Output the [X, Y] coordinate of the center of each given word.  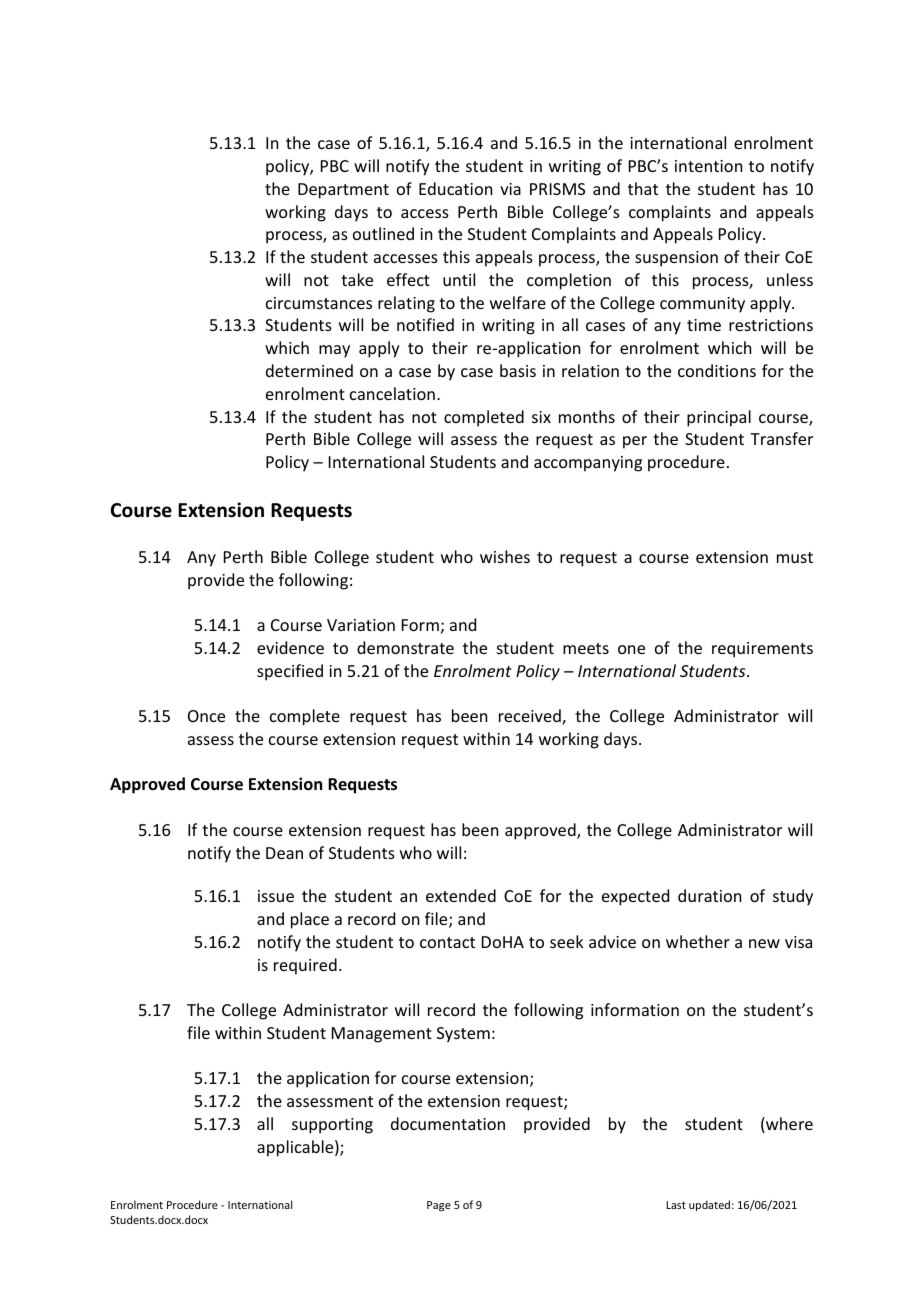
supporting [332, 1126]
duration [709, 895]
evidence [290, 647]
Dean [284, 853]
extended [461, 895]
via [510, 189]
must [795, 557]
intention [708, 166]
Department [343, 191]
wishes [505, 556]
